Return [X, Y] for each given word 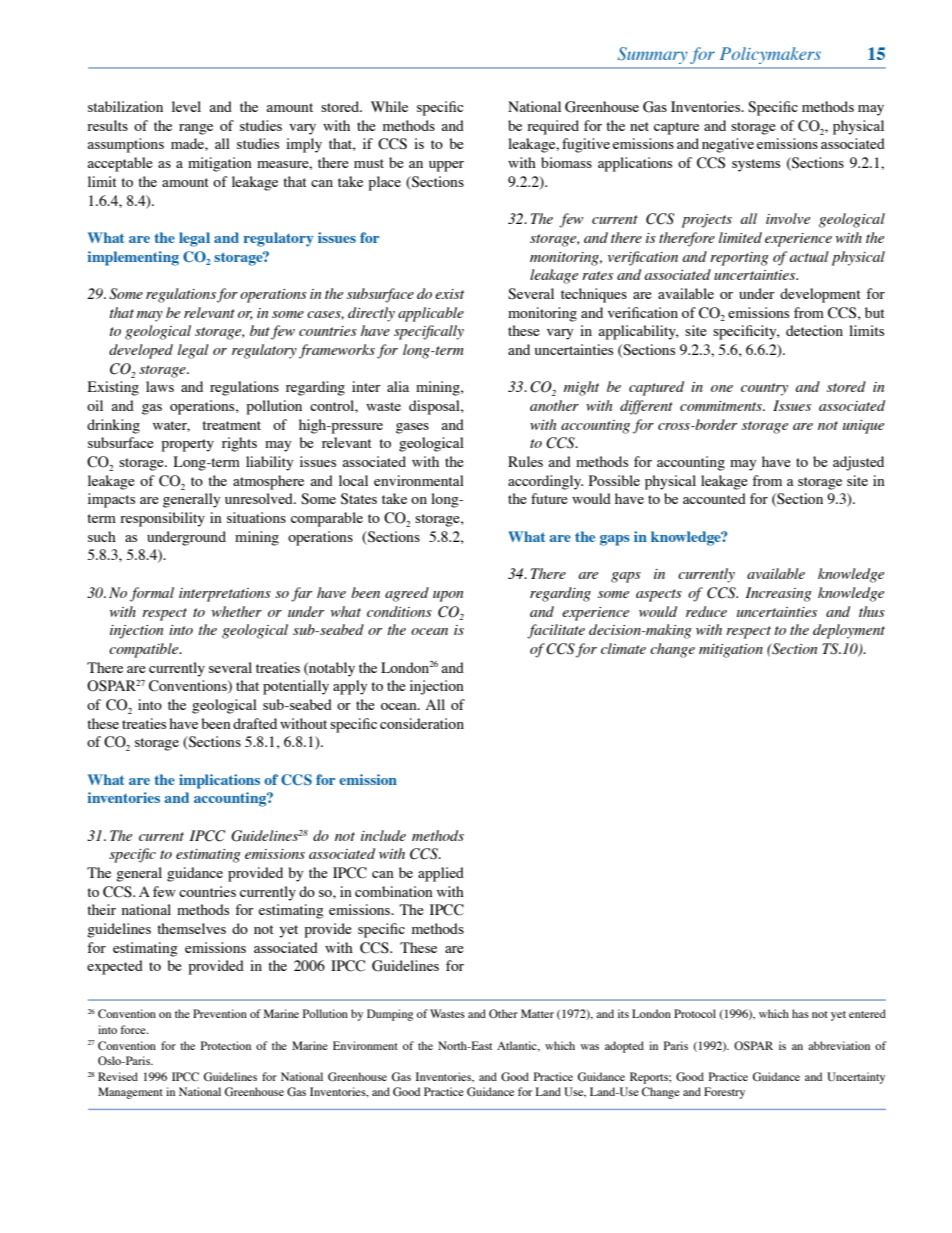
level [186, 106]
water [171, 426]
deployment [849, 631]
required [553, 127]
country [764, 389]
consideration [422, 723]
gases [412, 428]
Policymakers [770, 55]
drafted [255, 723]
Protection [226, 1045]
